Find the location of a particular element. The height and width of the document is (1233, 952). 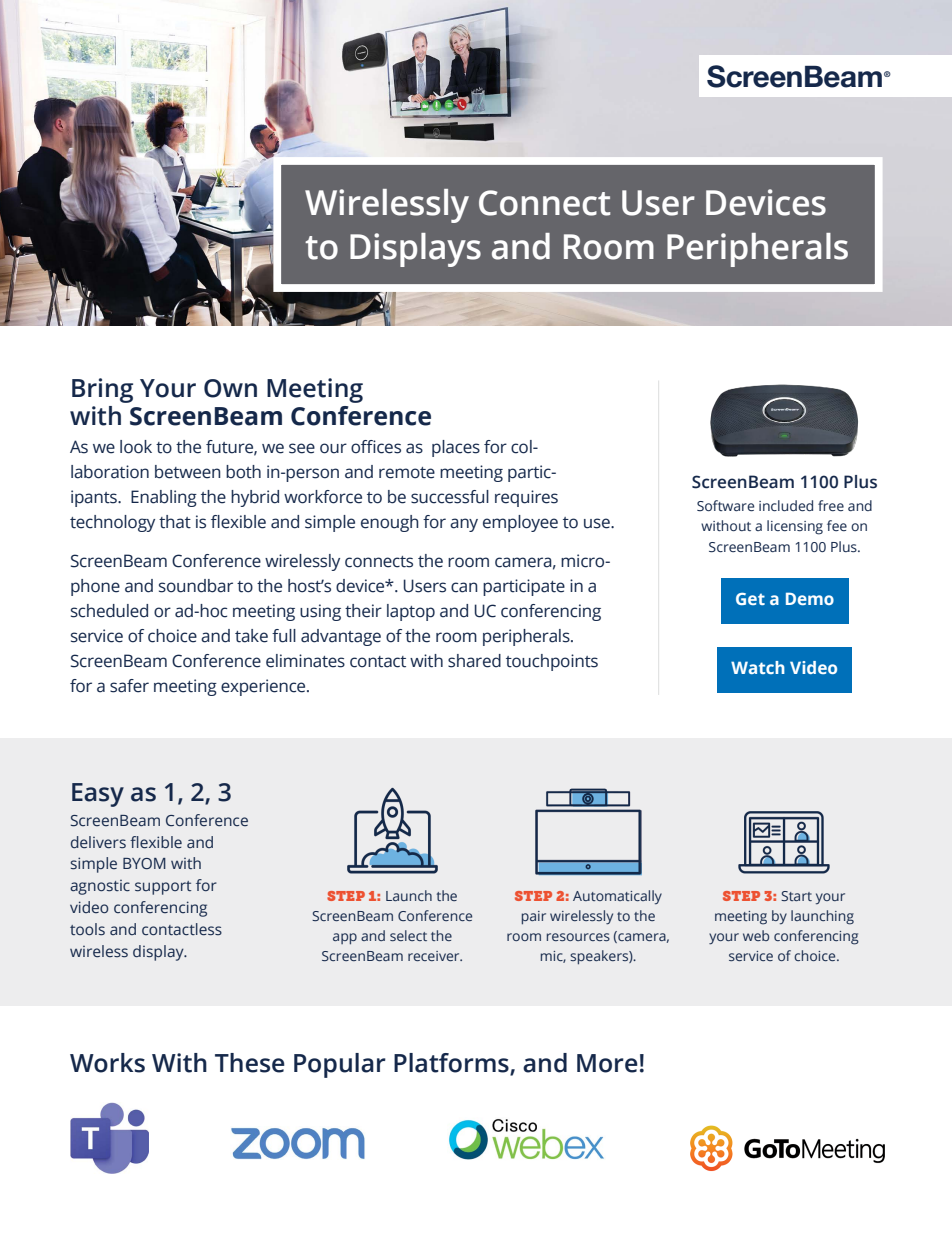

delivers is located at coordinates (98, 842).
